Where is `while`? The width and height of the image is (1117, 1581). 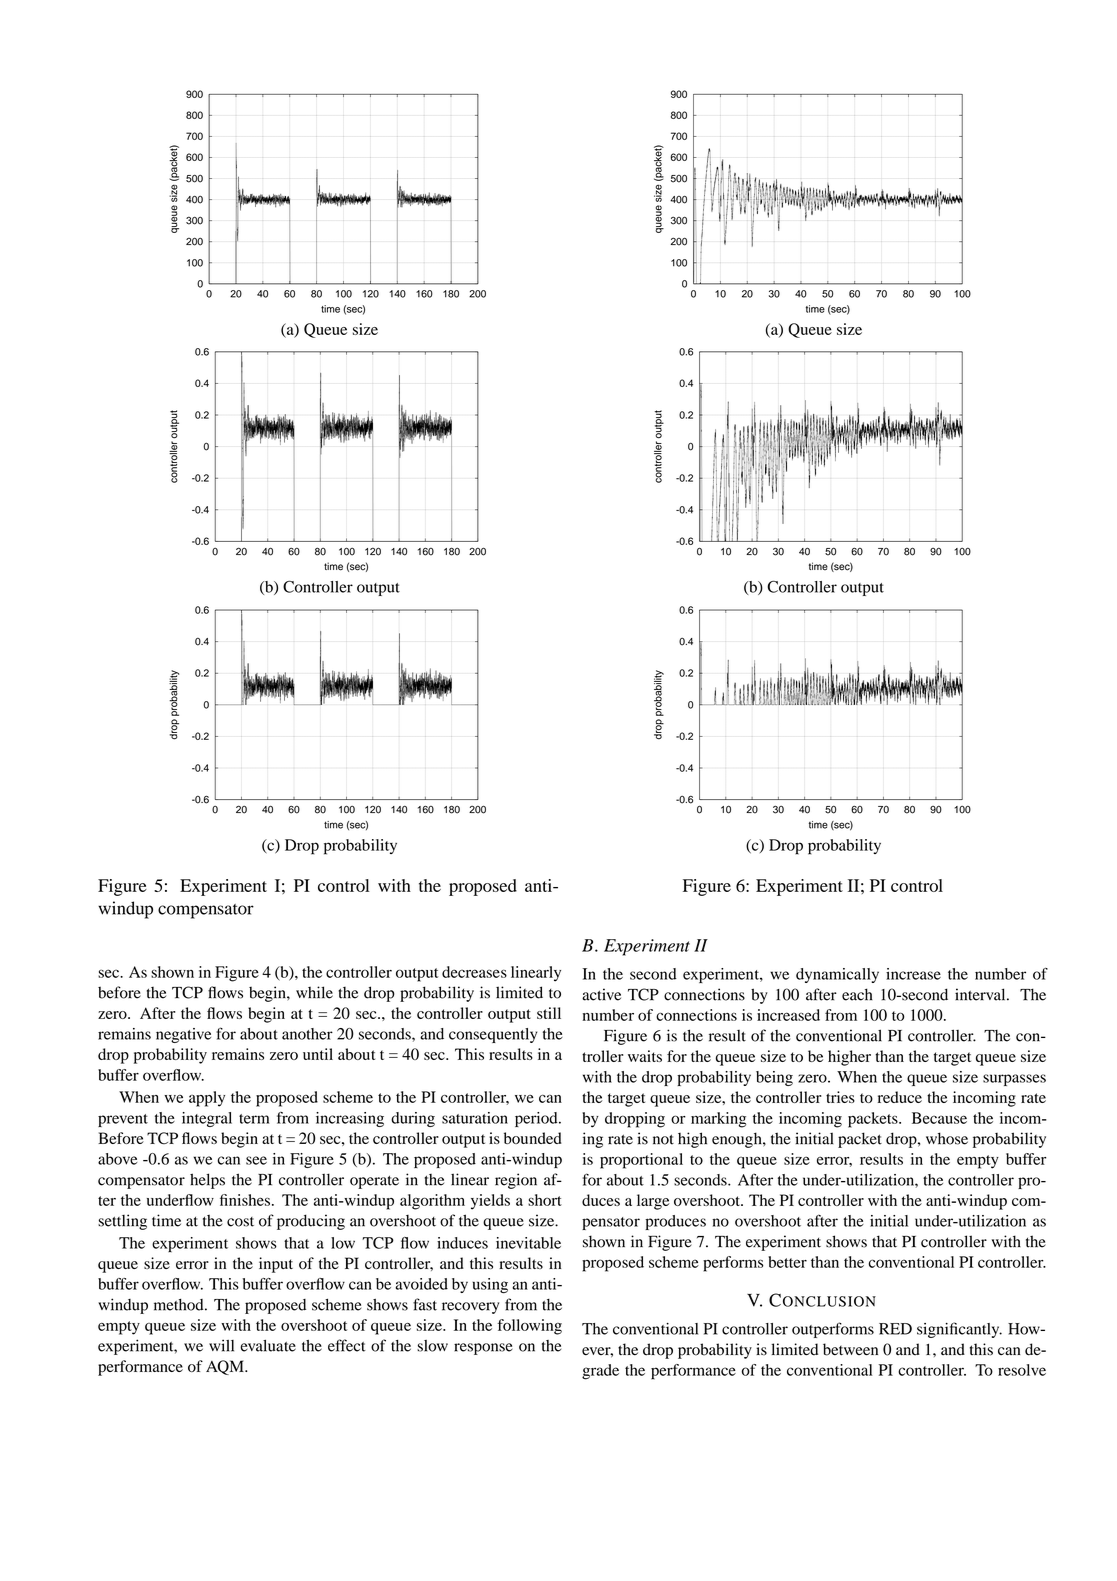
while is located at coordinates (314, 992).
